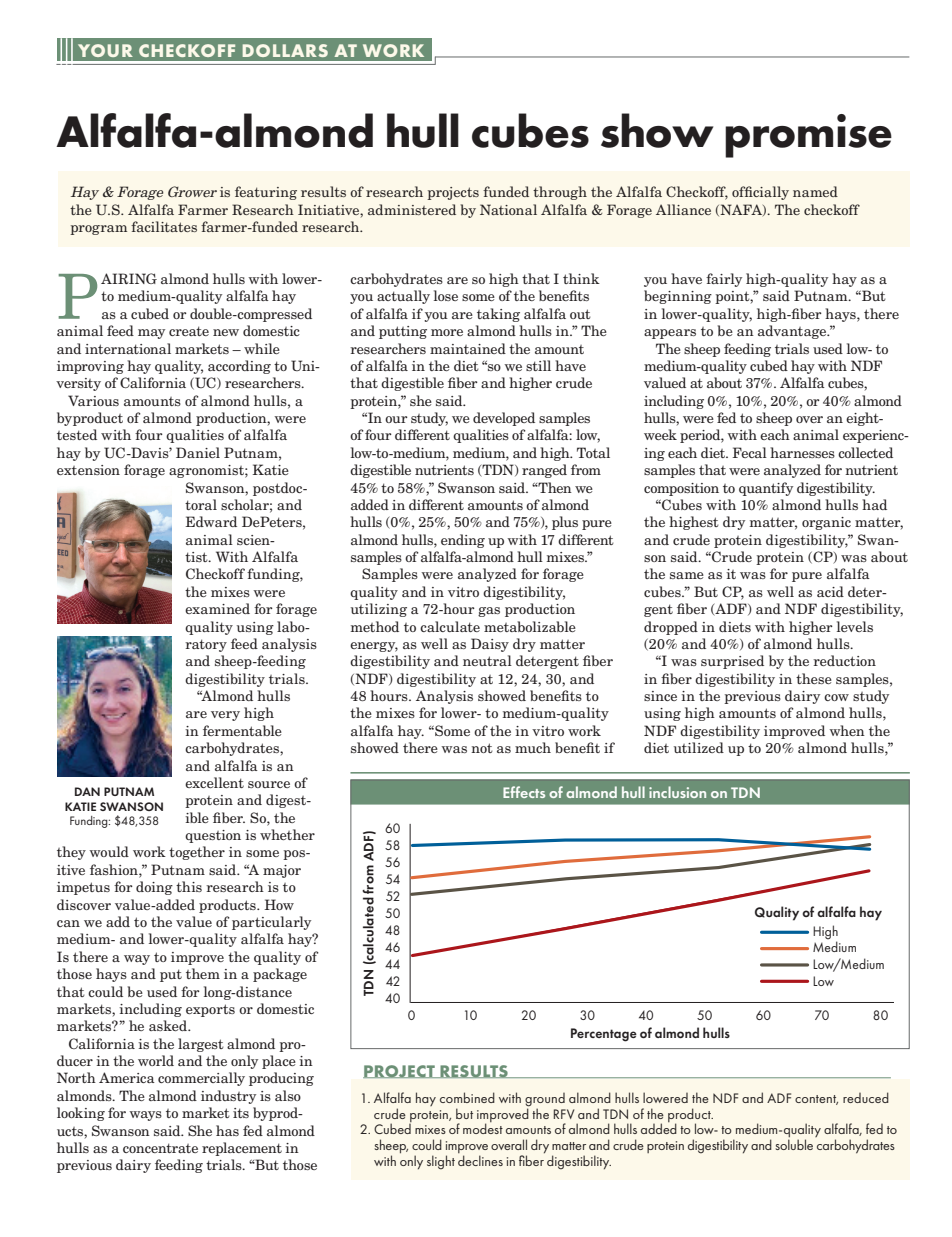 The height and width of the screenshot is (1237, 952). What do you see at coordinates (145, 1116) in the screenshot?
I see `ways` at bounding box center [145, 1116].
